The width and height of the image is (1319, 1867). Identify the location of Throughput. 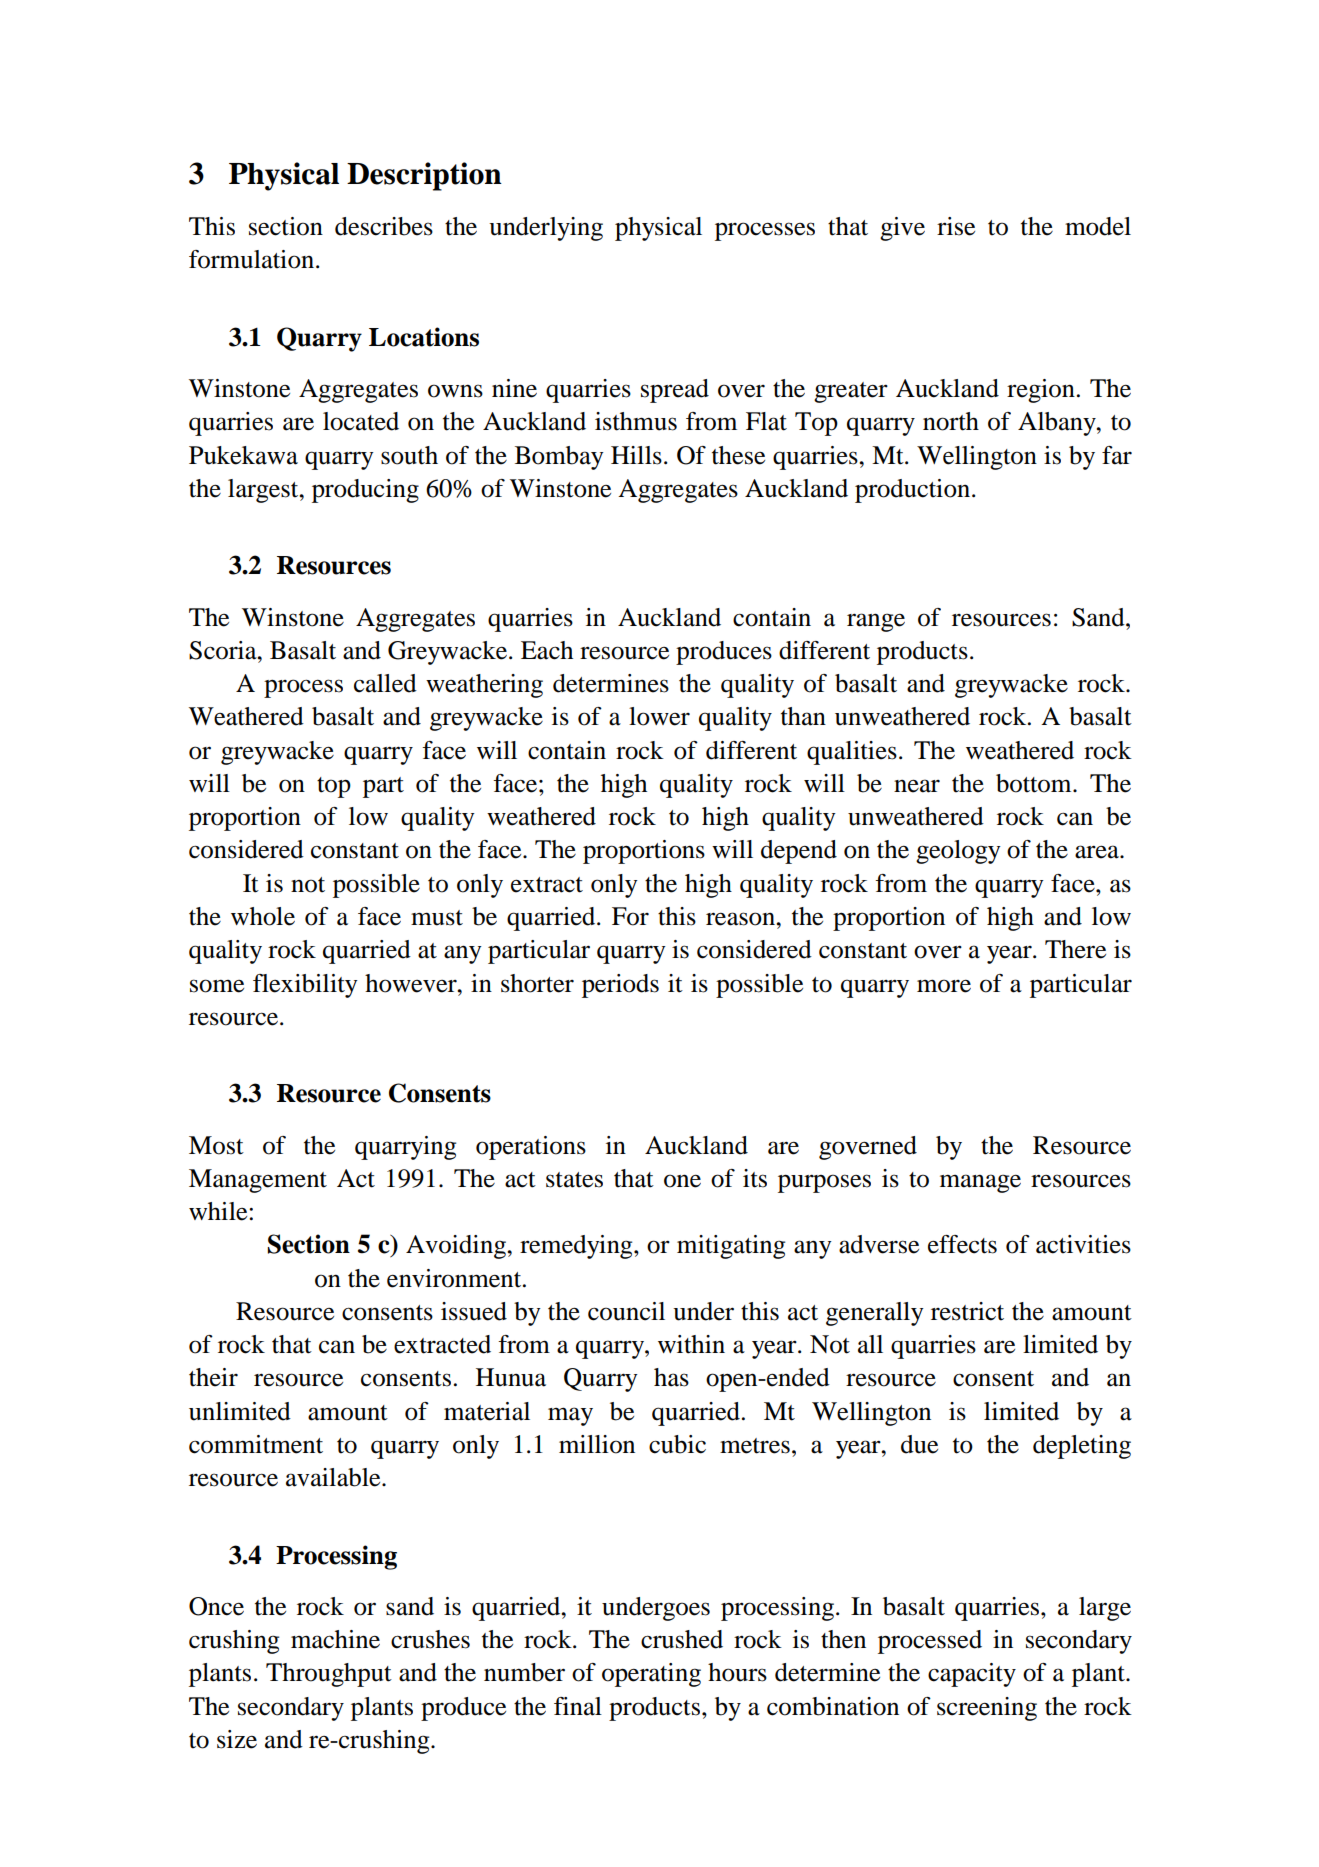
(329, 1675).
